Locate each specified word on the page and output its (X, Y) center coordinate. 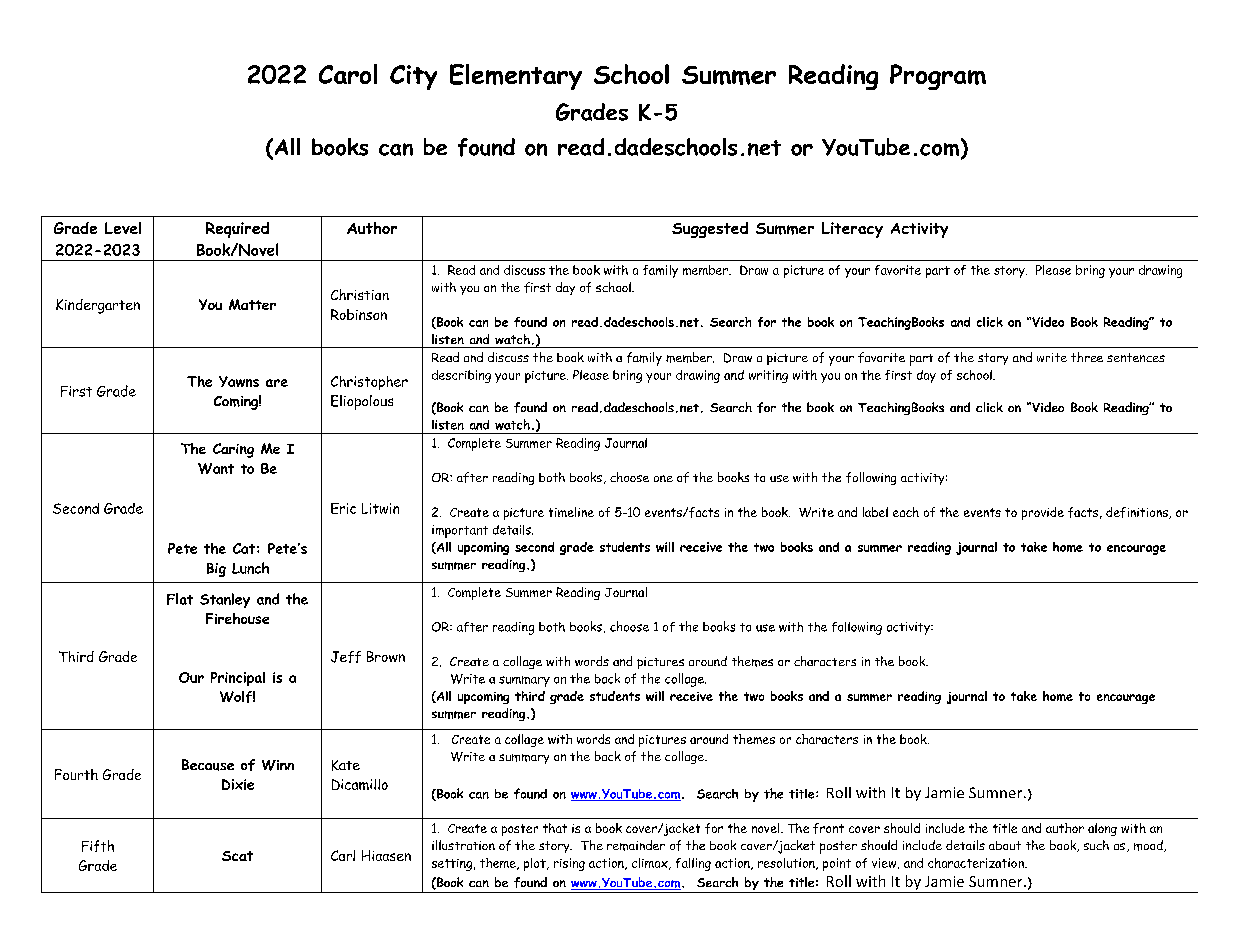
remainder (636, 845)
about (1005, 845)
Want (216, 468)
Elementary (516, 77)
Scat (237, 856)
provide (1043, 513)
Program (938, 77)
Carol (348, 74)
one (663, 478)
